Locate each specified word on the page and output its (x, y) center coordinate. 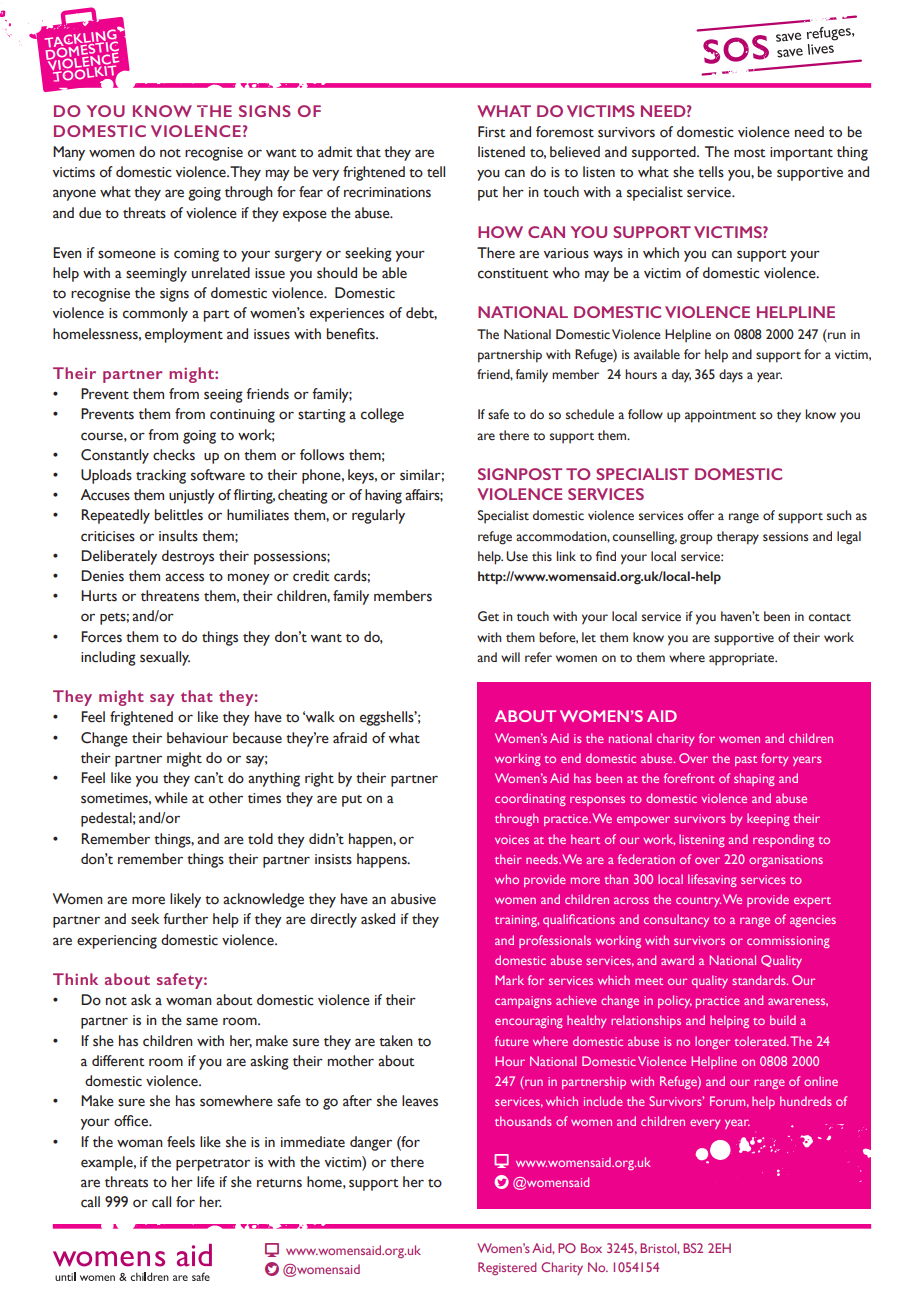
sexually (165, 658)
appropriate (743, 659)
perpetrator (213, 1165)
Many (69, 153)
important (801, 154)
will (510, 657)
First (492, 132)
